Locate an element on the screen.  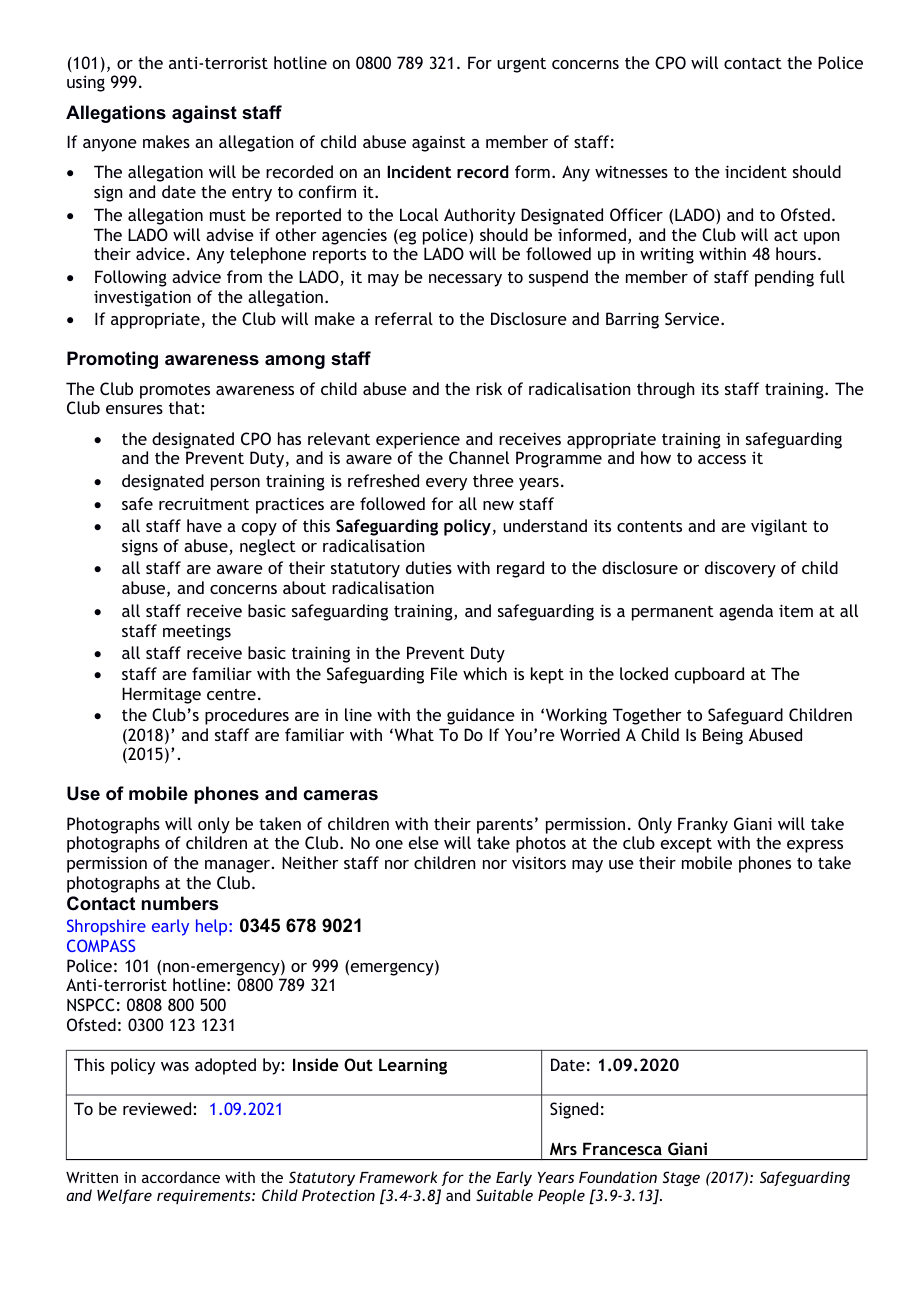
Suitable is located at coordinates (504, 1195).
